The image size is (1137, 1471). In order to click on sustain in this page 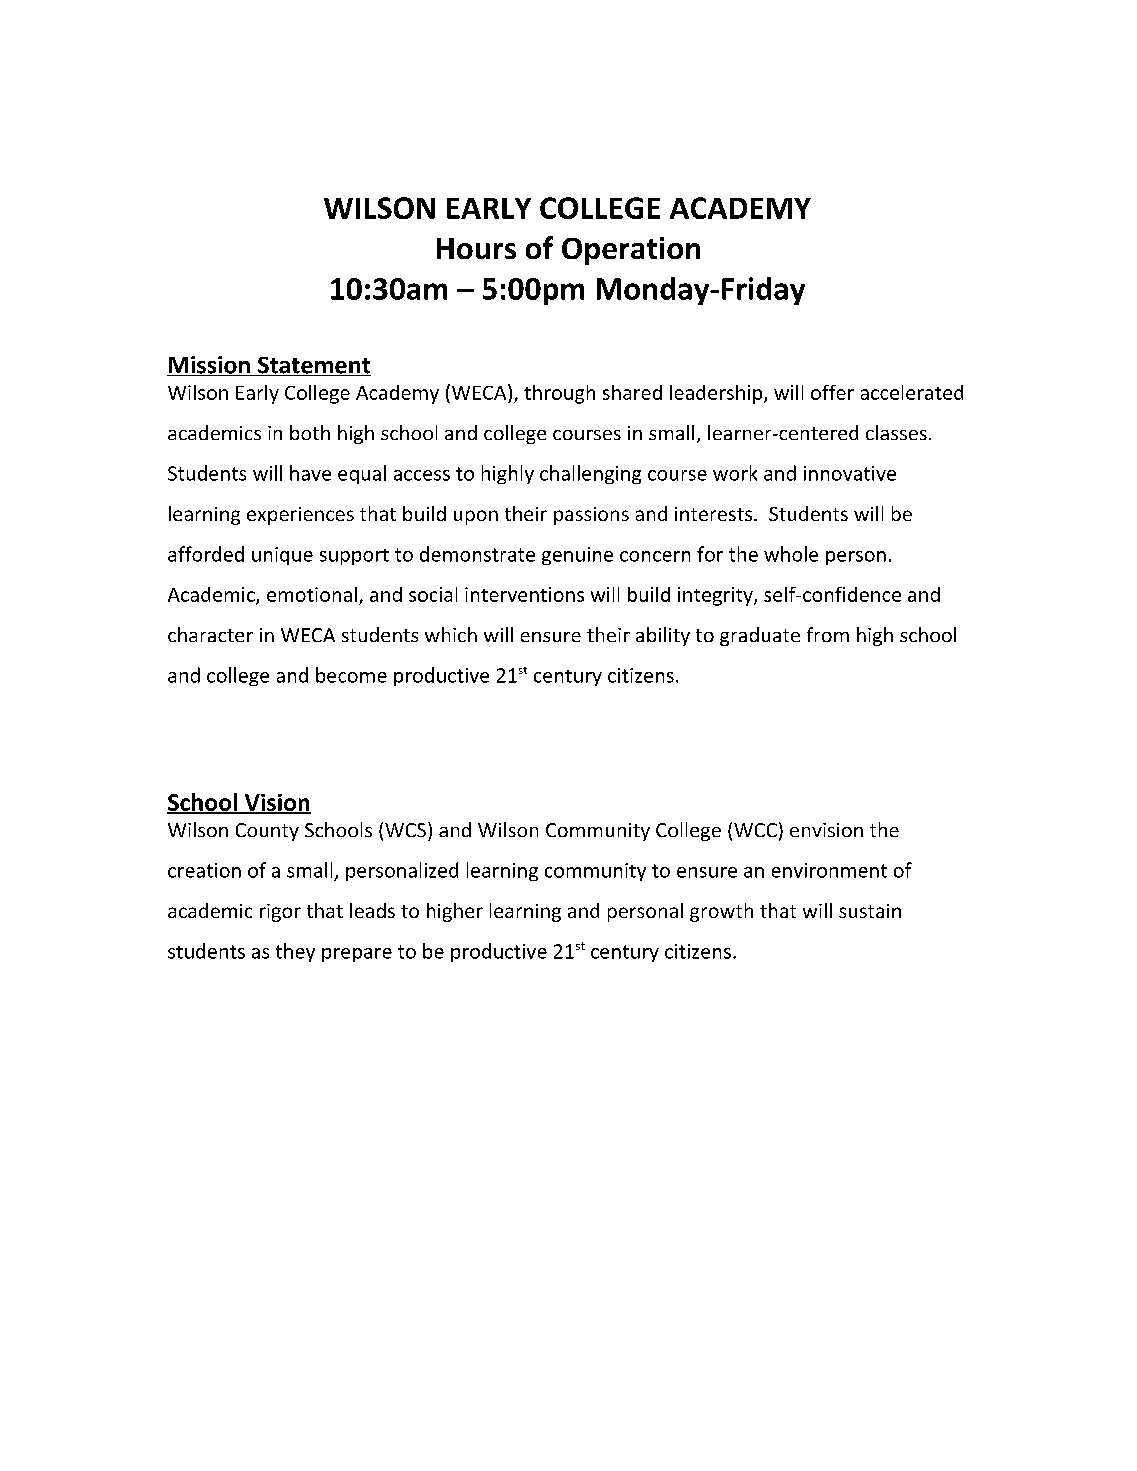, I will do `click(870, 911)`.
